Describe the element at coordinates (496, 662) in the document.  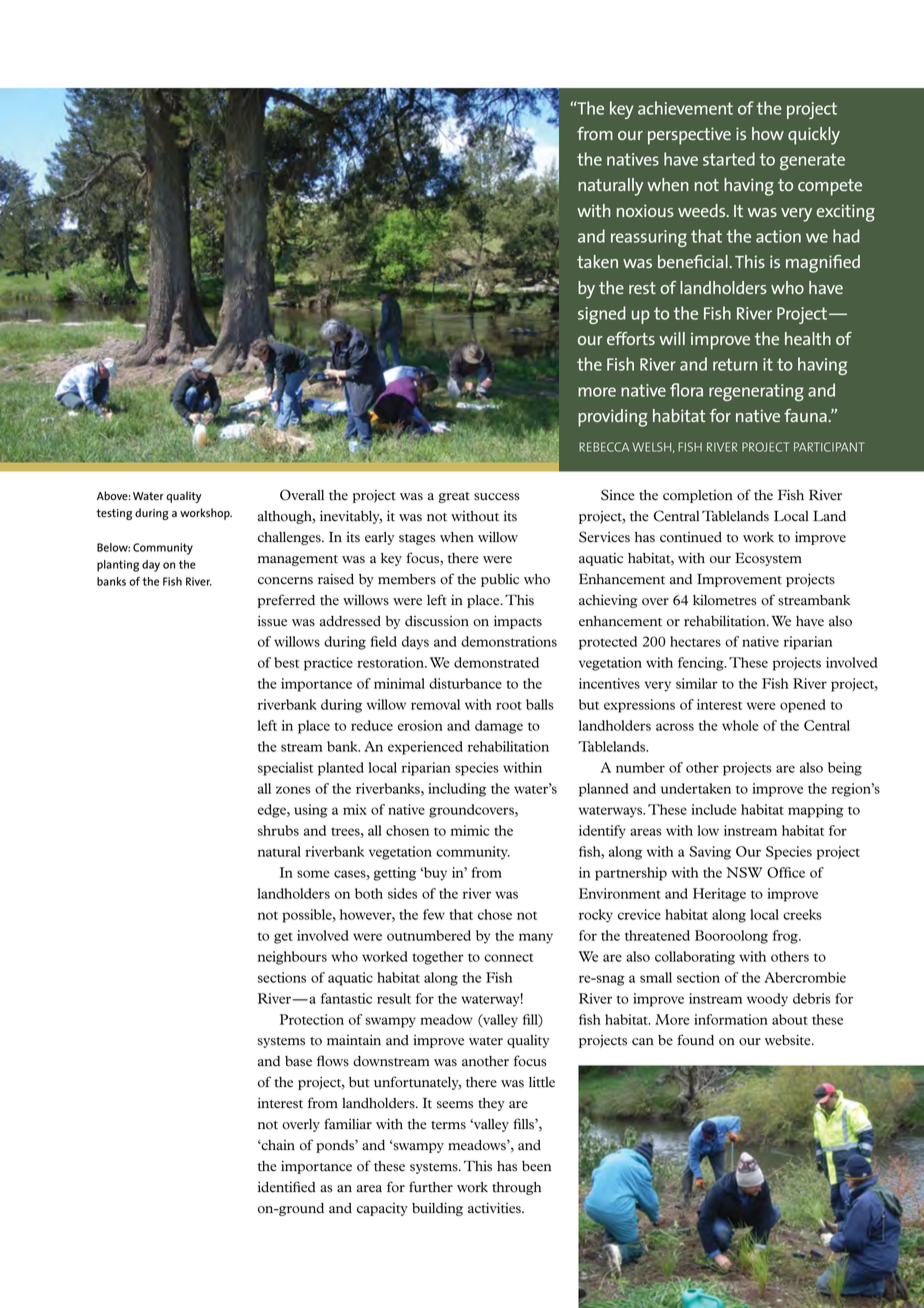
I see `demonstrated` at that location.
